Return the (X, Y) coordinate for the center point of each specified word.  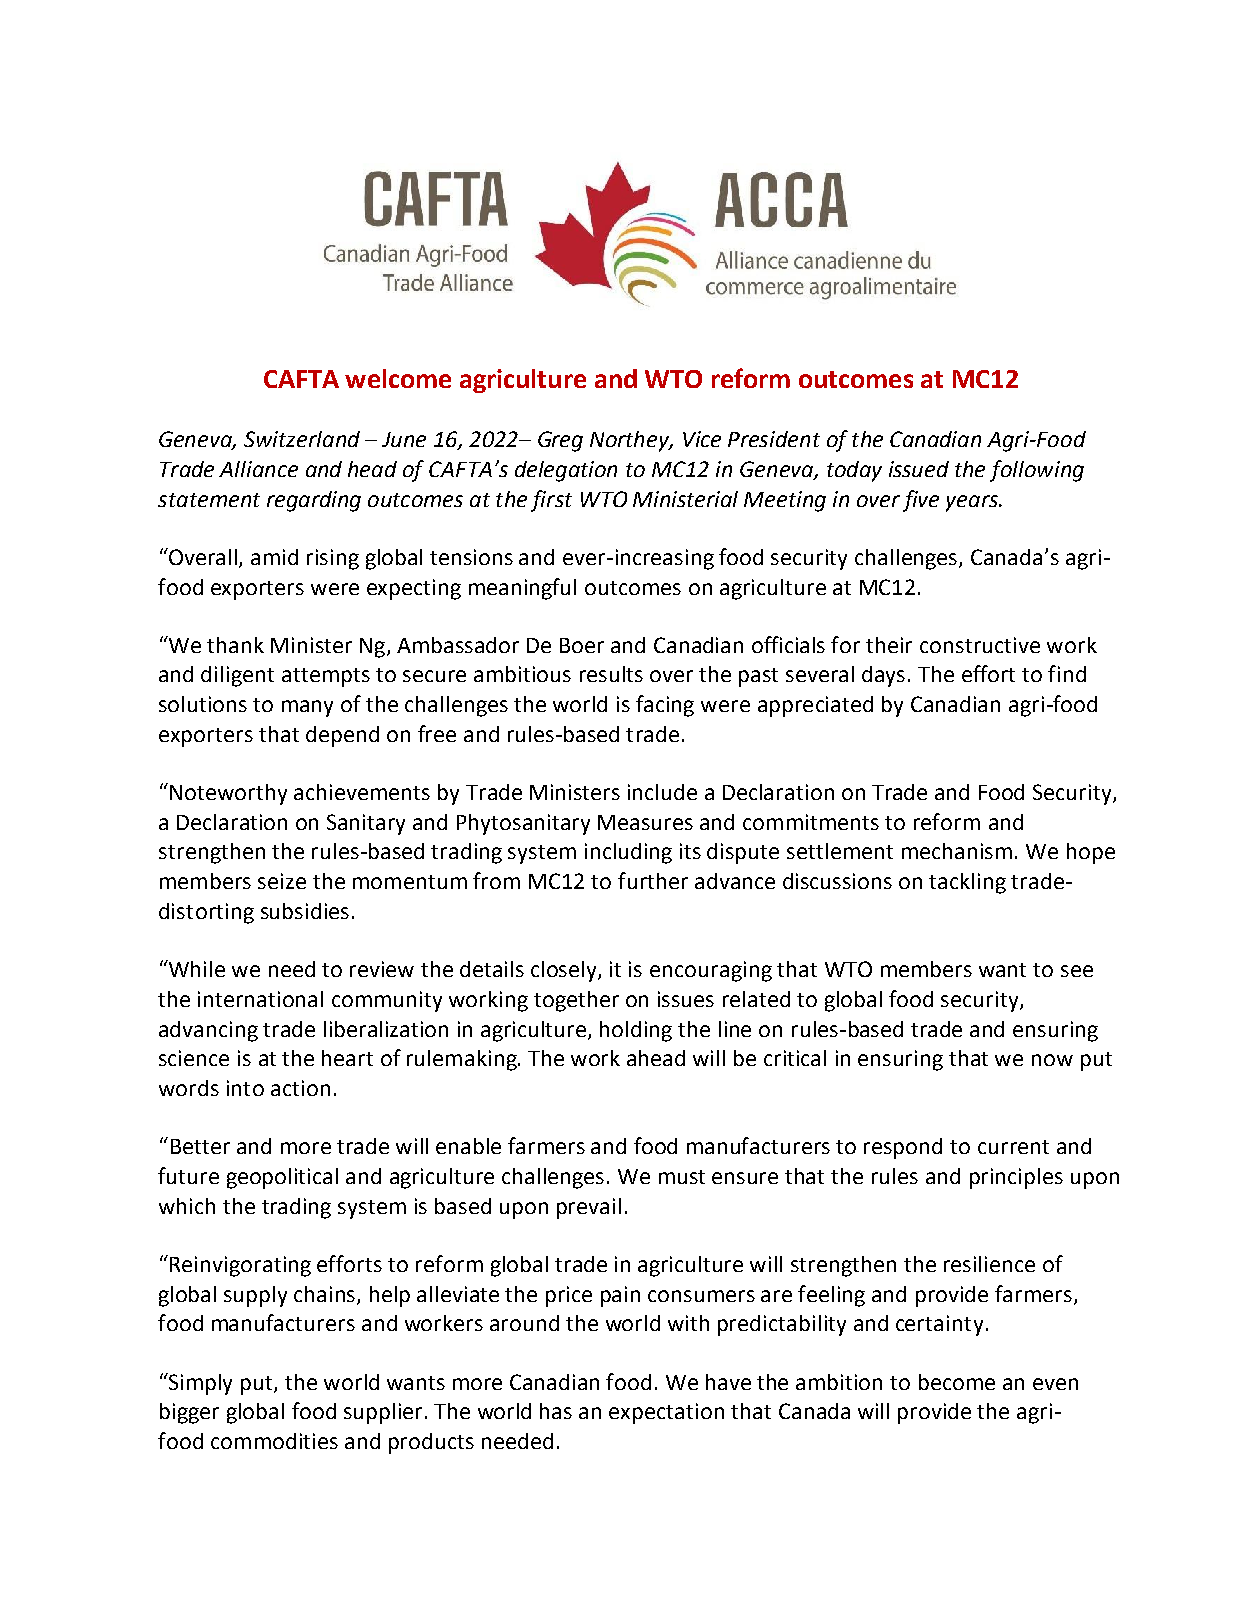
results (611, 674)
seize (282, 881)
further (653, 880)
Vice (702, 439)
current (1013, 1147)
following (1037, 471)
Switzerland (302, 439)
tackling (967, 883)
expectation (666, 1413)
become (957, 1382)
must (682, 1177)
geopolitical (282, 1178)
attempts (326, 677)
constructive (980, 645)
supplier (383, 1413)
